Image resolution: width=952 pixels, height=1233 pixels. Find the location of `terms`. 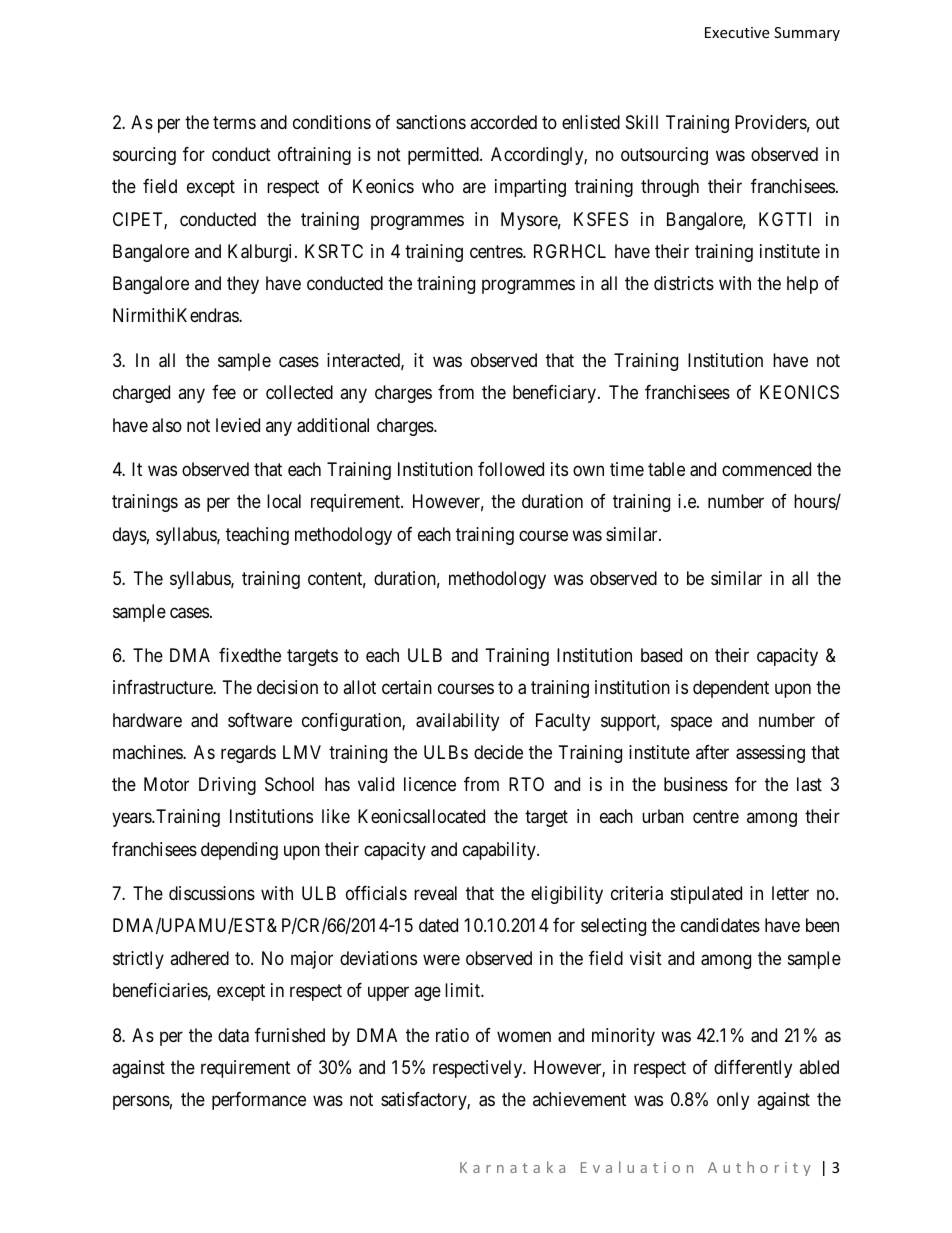

terms is located at coordinates (234, 122).
